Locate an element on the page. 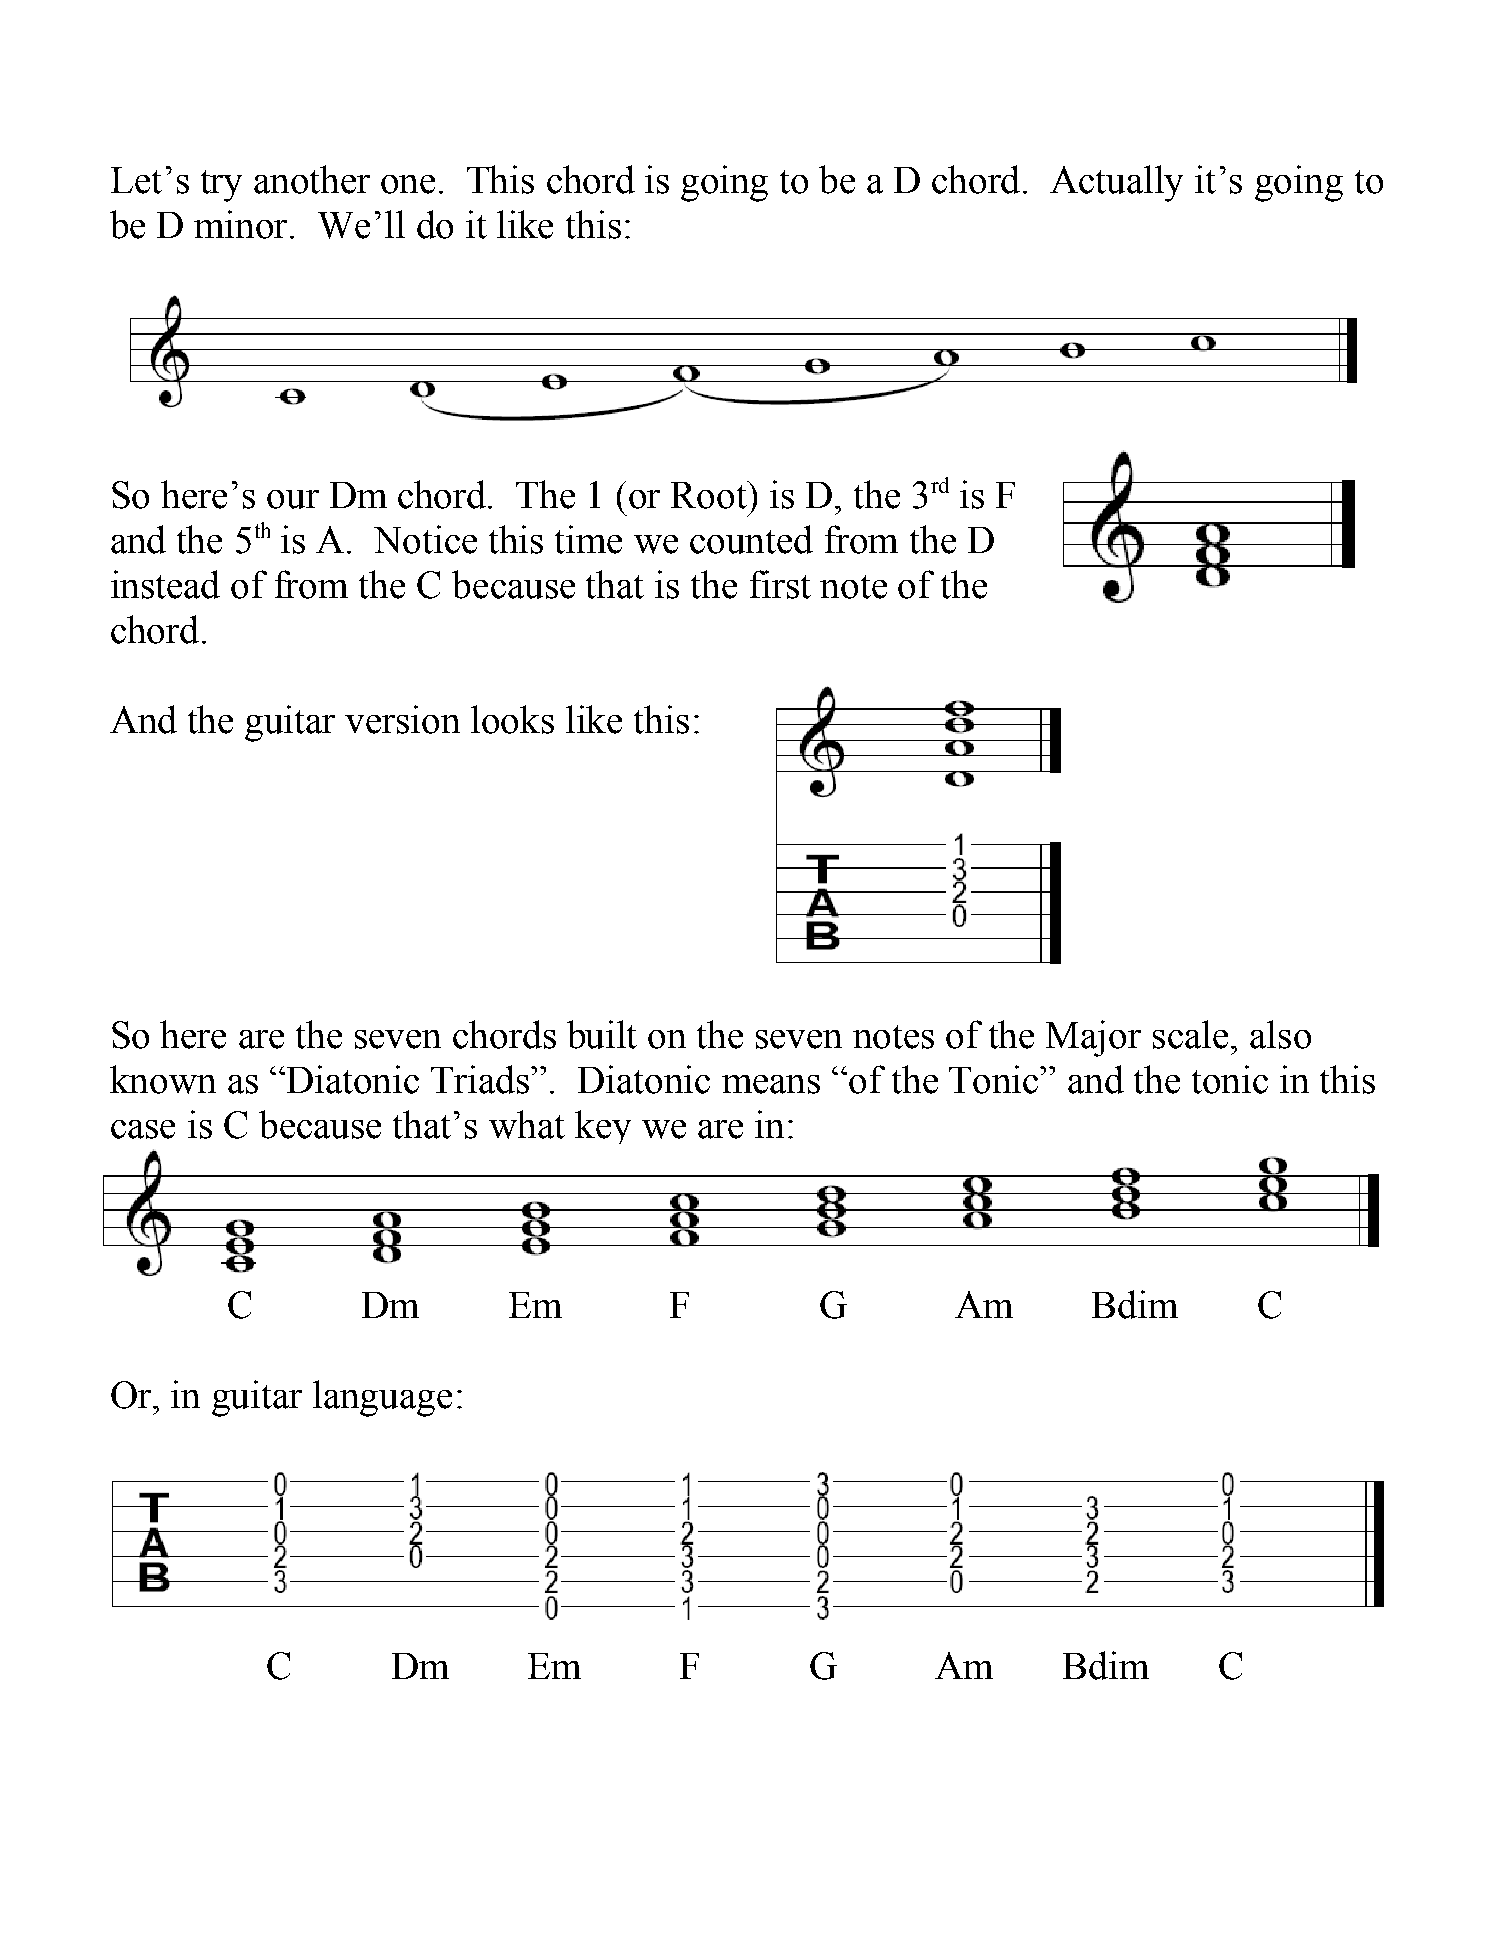 The height and width of the page is (1938, 1497). scale is located at coordinates (1190, 1034).
